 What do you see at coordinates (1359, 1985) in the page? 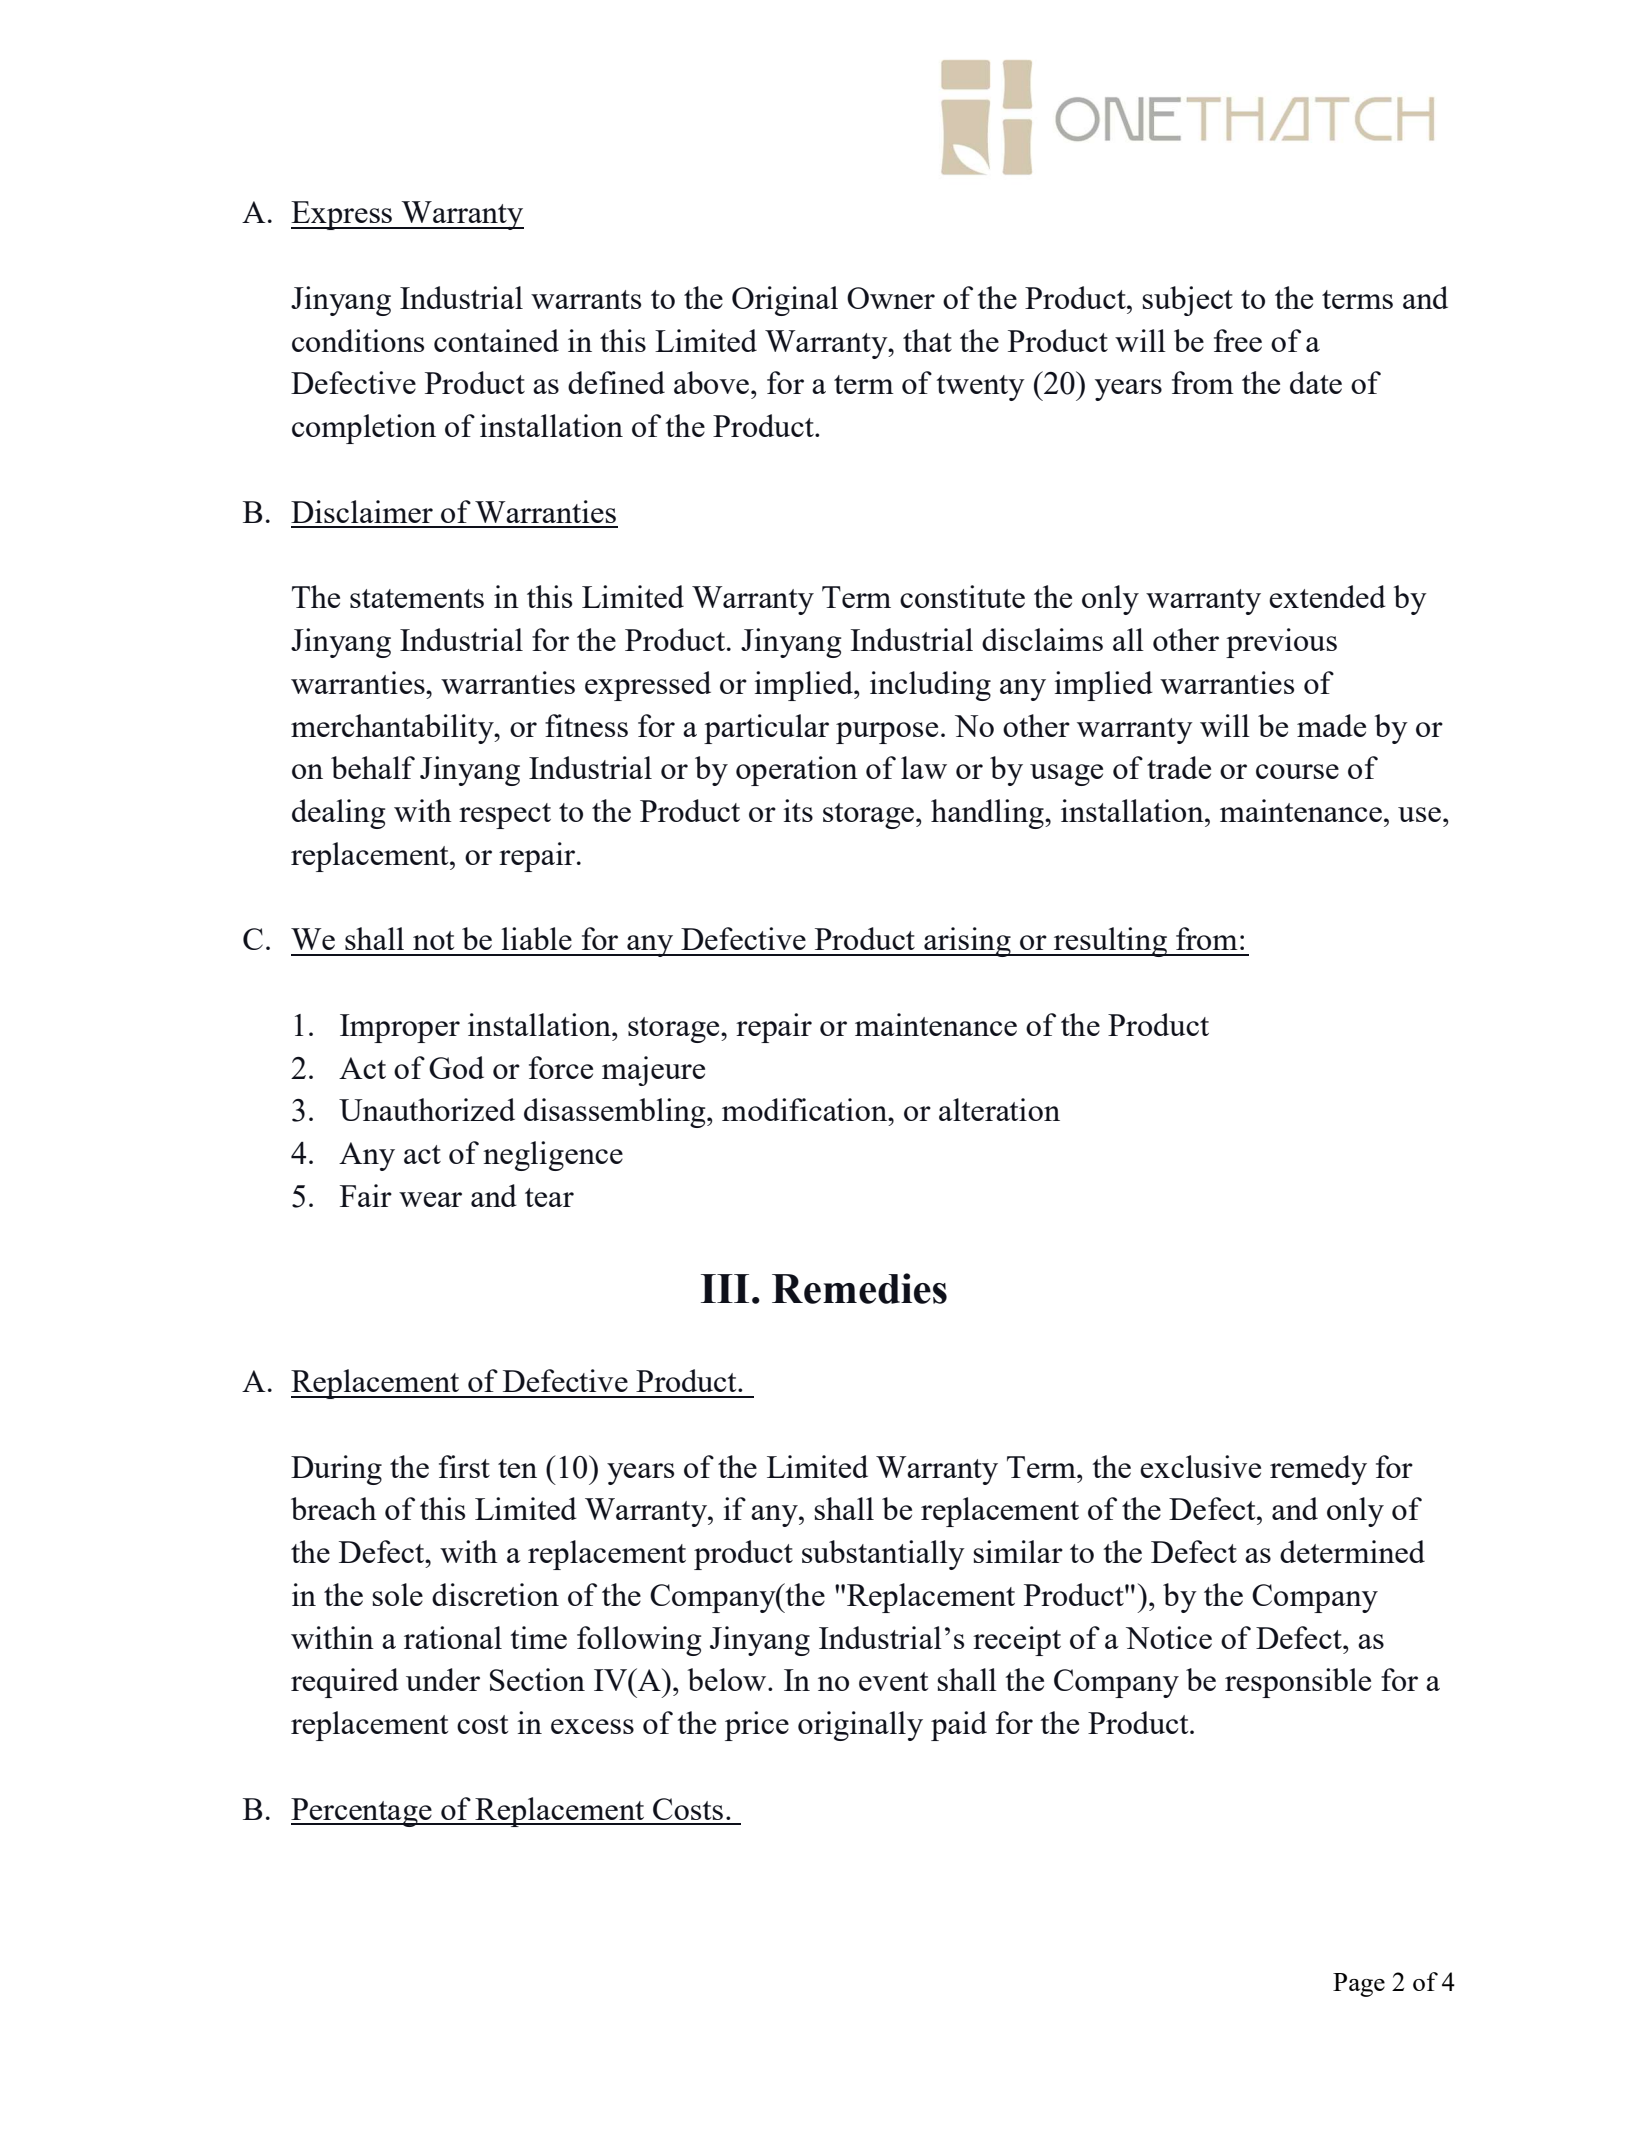
I see `Page` at bounding box center [1359, 1985].
